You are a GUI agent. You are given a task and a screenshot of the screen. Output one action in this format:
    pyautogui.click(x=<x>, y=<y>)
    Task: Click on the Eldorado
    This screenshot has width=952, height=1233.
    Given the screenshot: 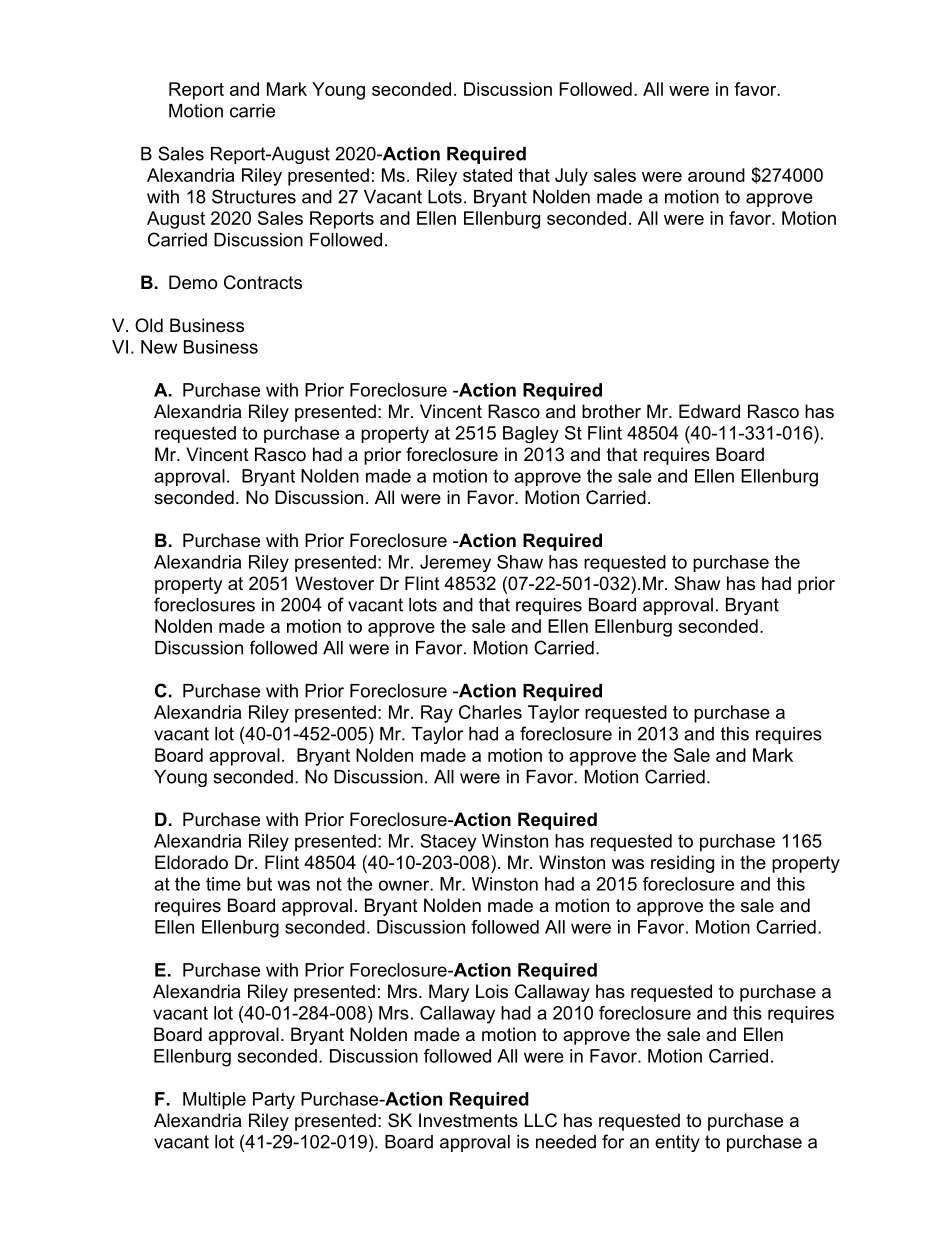 What is the action you would take?
    pyautogui.click(x=191, y=862)
